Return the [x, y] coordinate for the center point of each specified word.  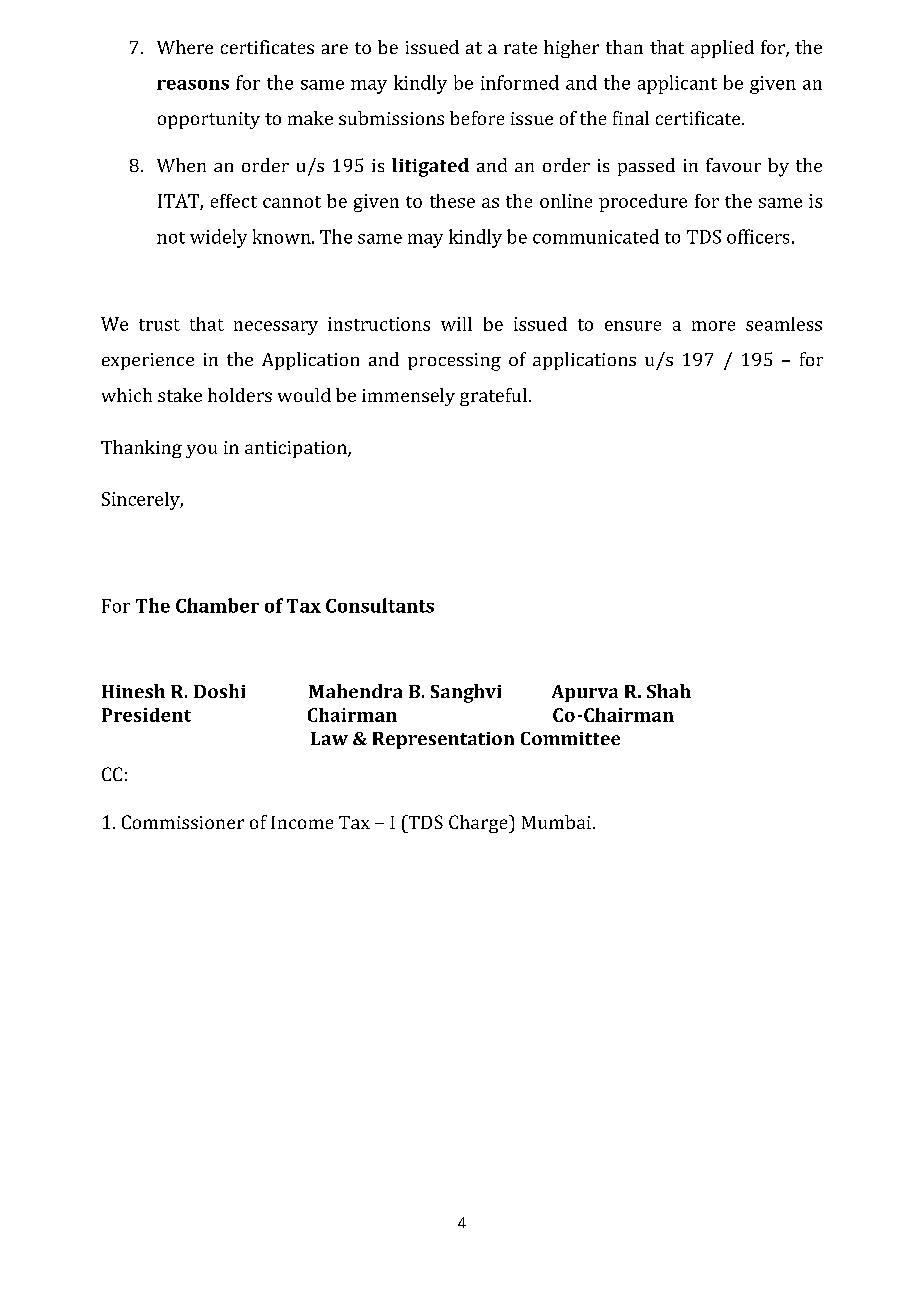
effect [234, 201]
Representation [443, 740]
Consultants [380, 605]
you [201, 451]
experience [148, 361]
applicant [677, 84]
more [713, 326]
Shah [669, 691]
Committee [570, 738]
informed [520, 82]
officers [758, 236]
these [452, 201]
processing [454, 362]
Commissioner [183, 822]
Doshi [219, 691]
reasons [193, 85]
